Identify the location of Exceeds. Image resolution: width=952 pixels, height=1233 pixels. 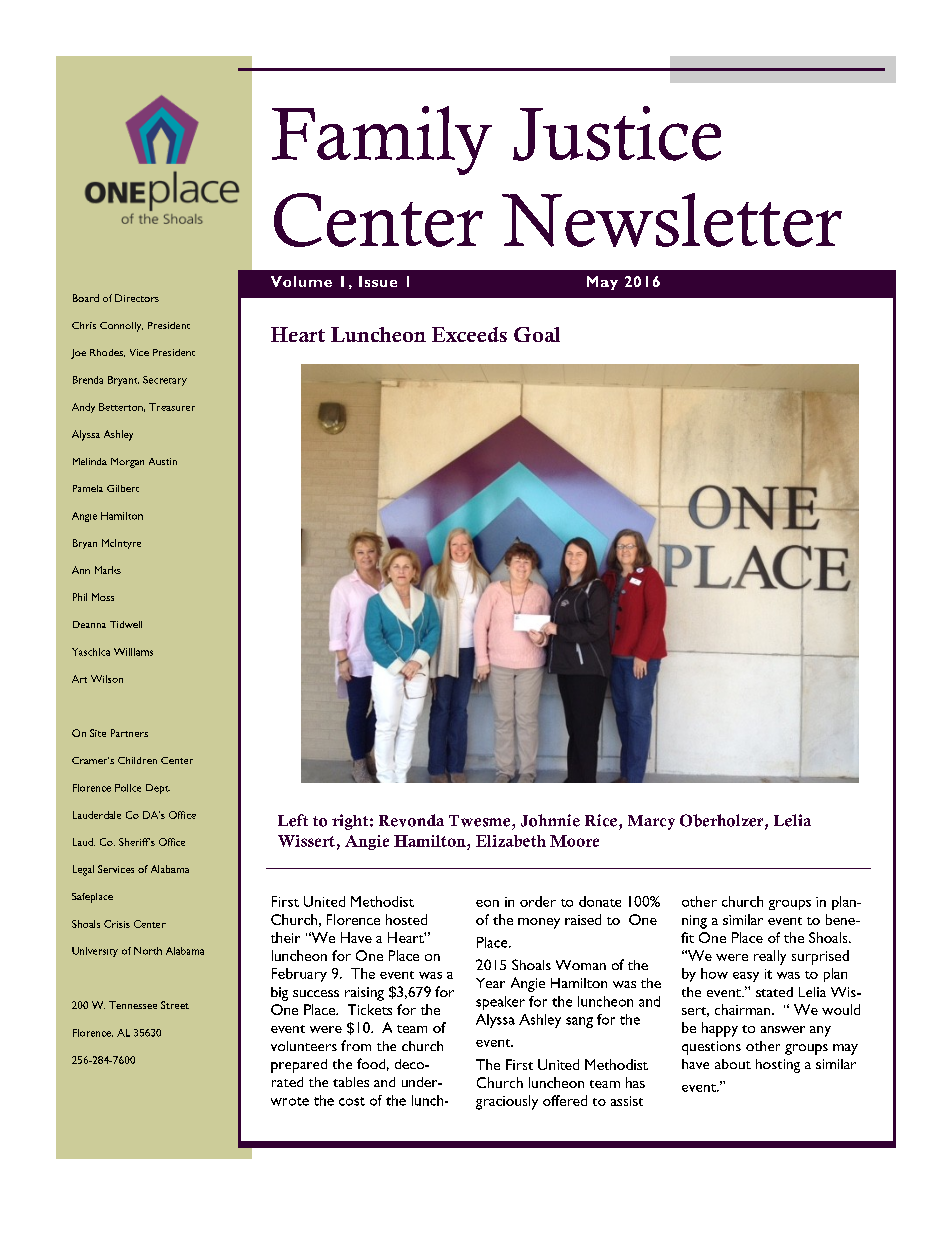
(469, 334).
